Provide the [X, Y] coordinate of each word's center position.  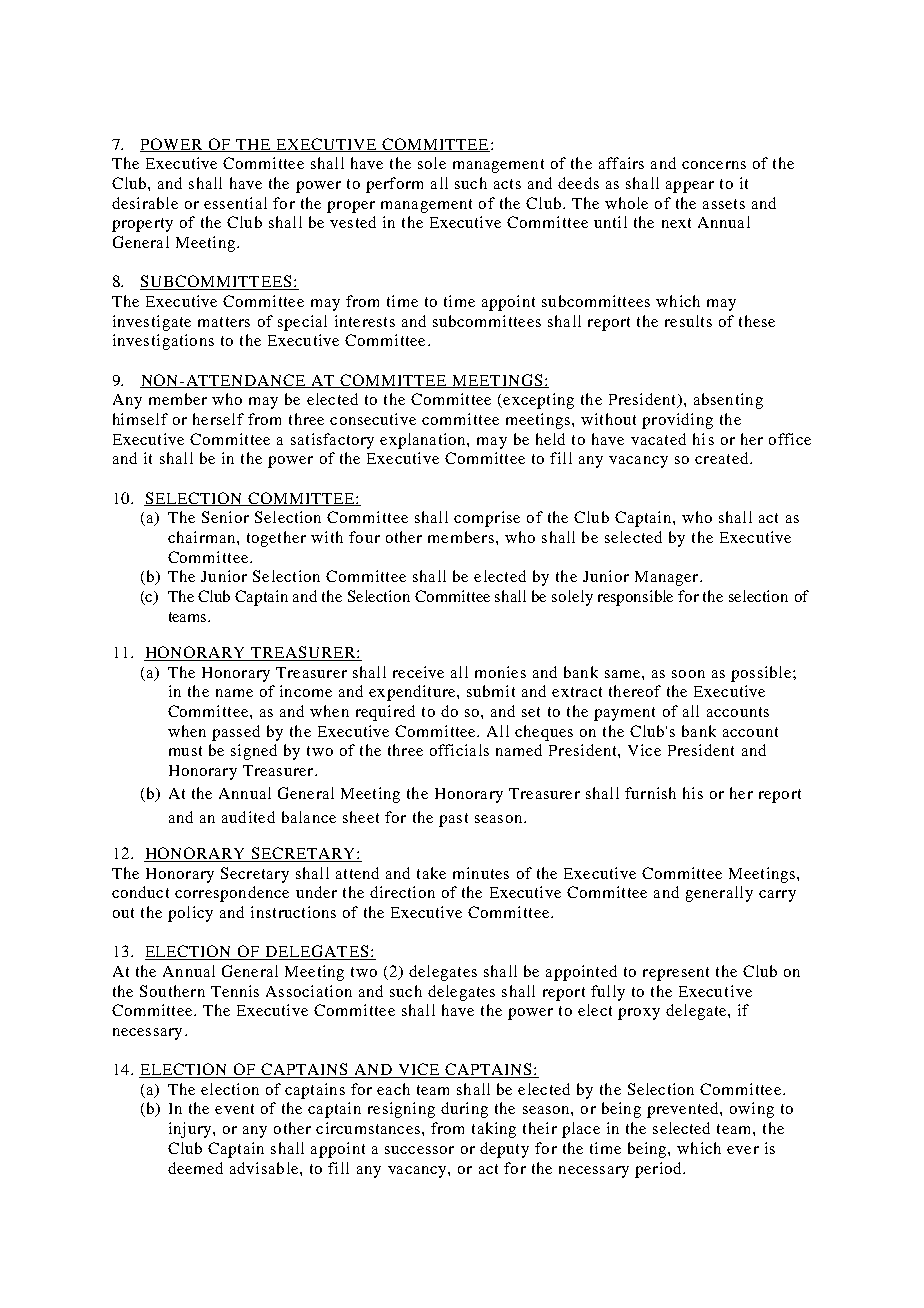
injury [191, 1130]
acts [507, 184]
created [723, 458]
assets [724, 204]
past [453, 820]
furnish [650, 793]
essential [235, 203]
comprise [487, 519]
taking [494, 1130]
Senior [225, 517]
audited [248, 817]
